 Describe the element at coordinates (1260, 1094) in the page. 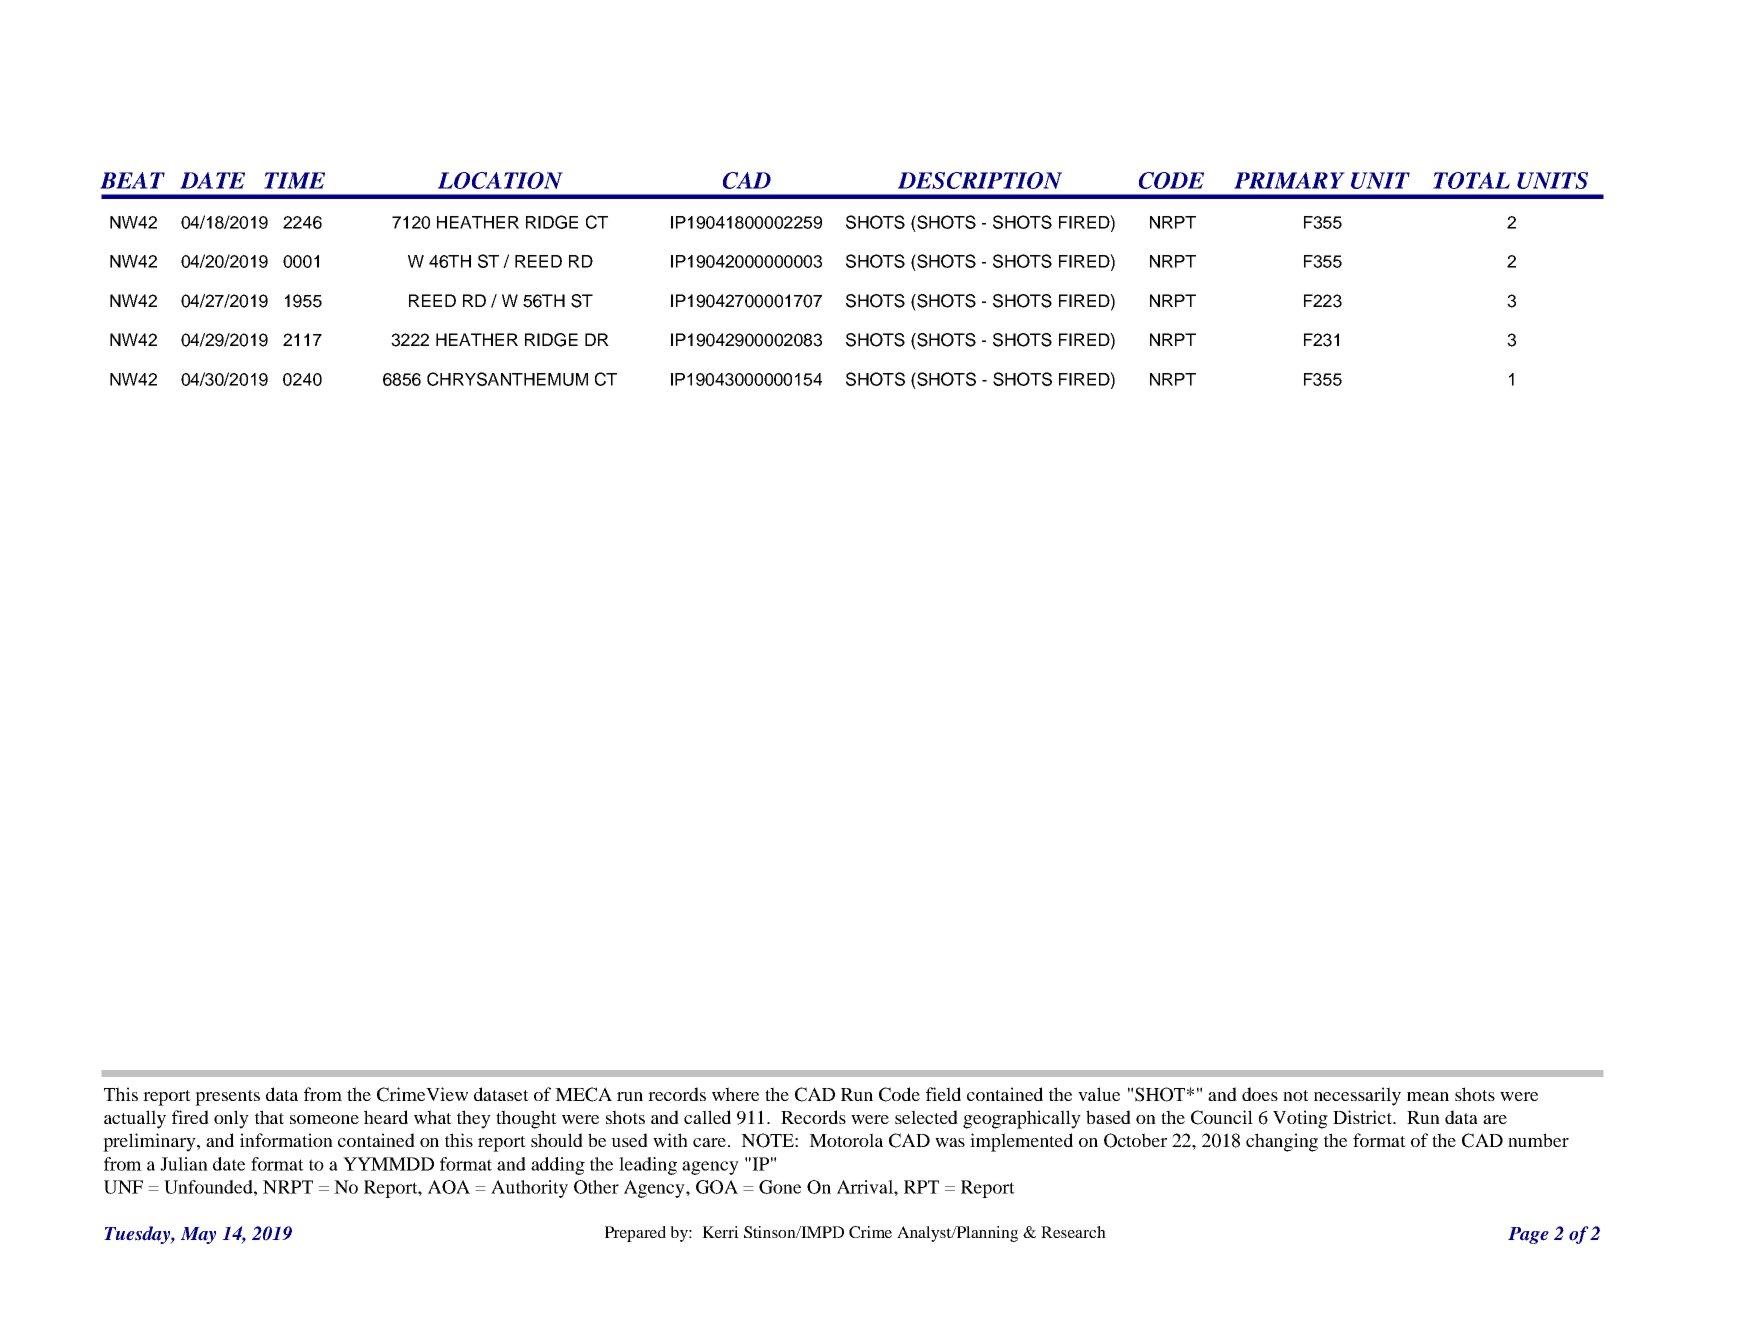

I see `does` at that location.
